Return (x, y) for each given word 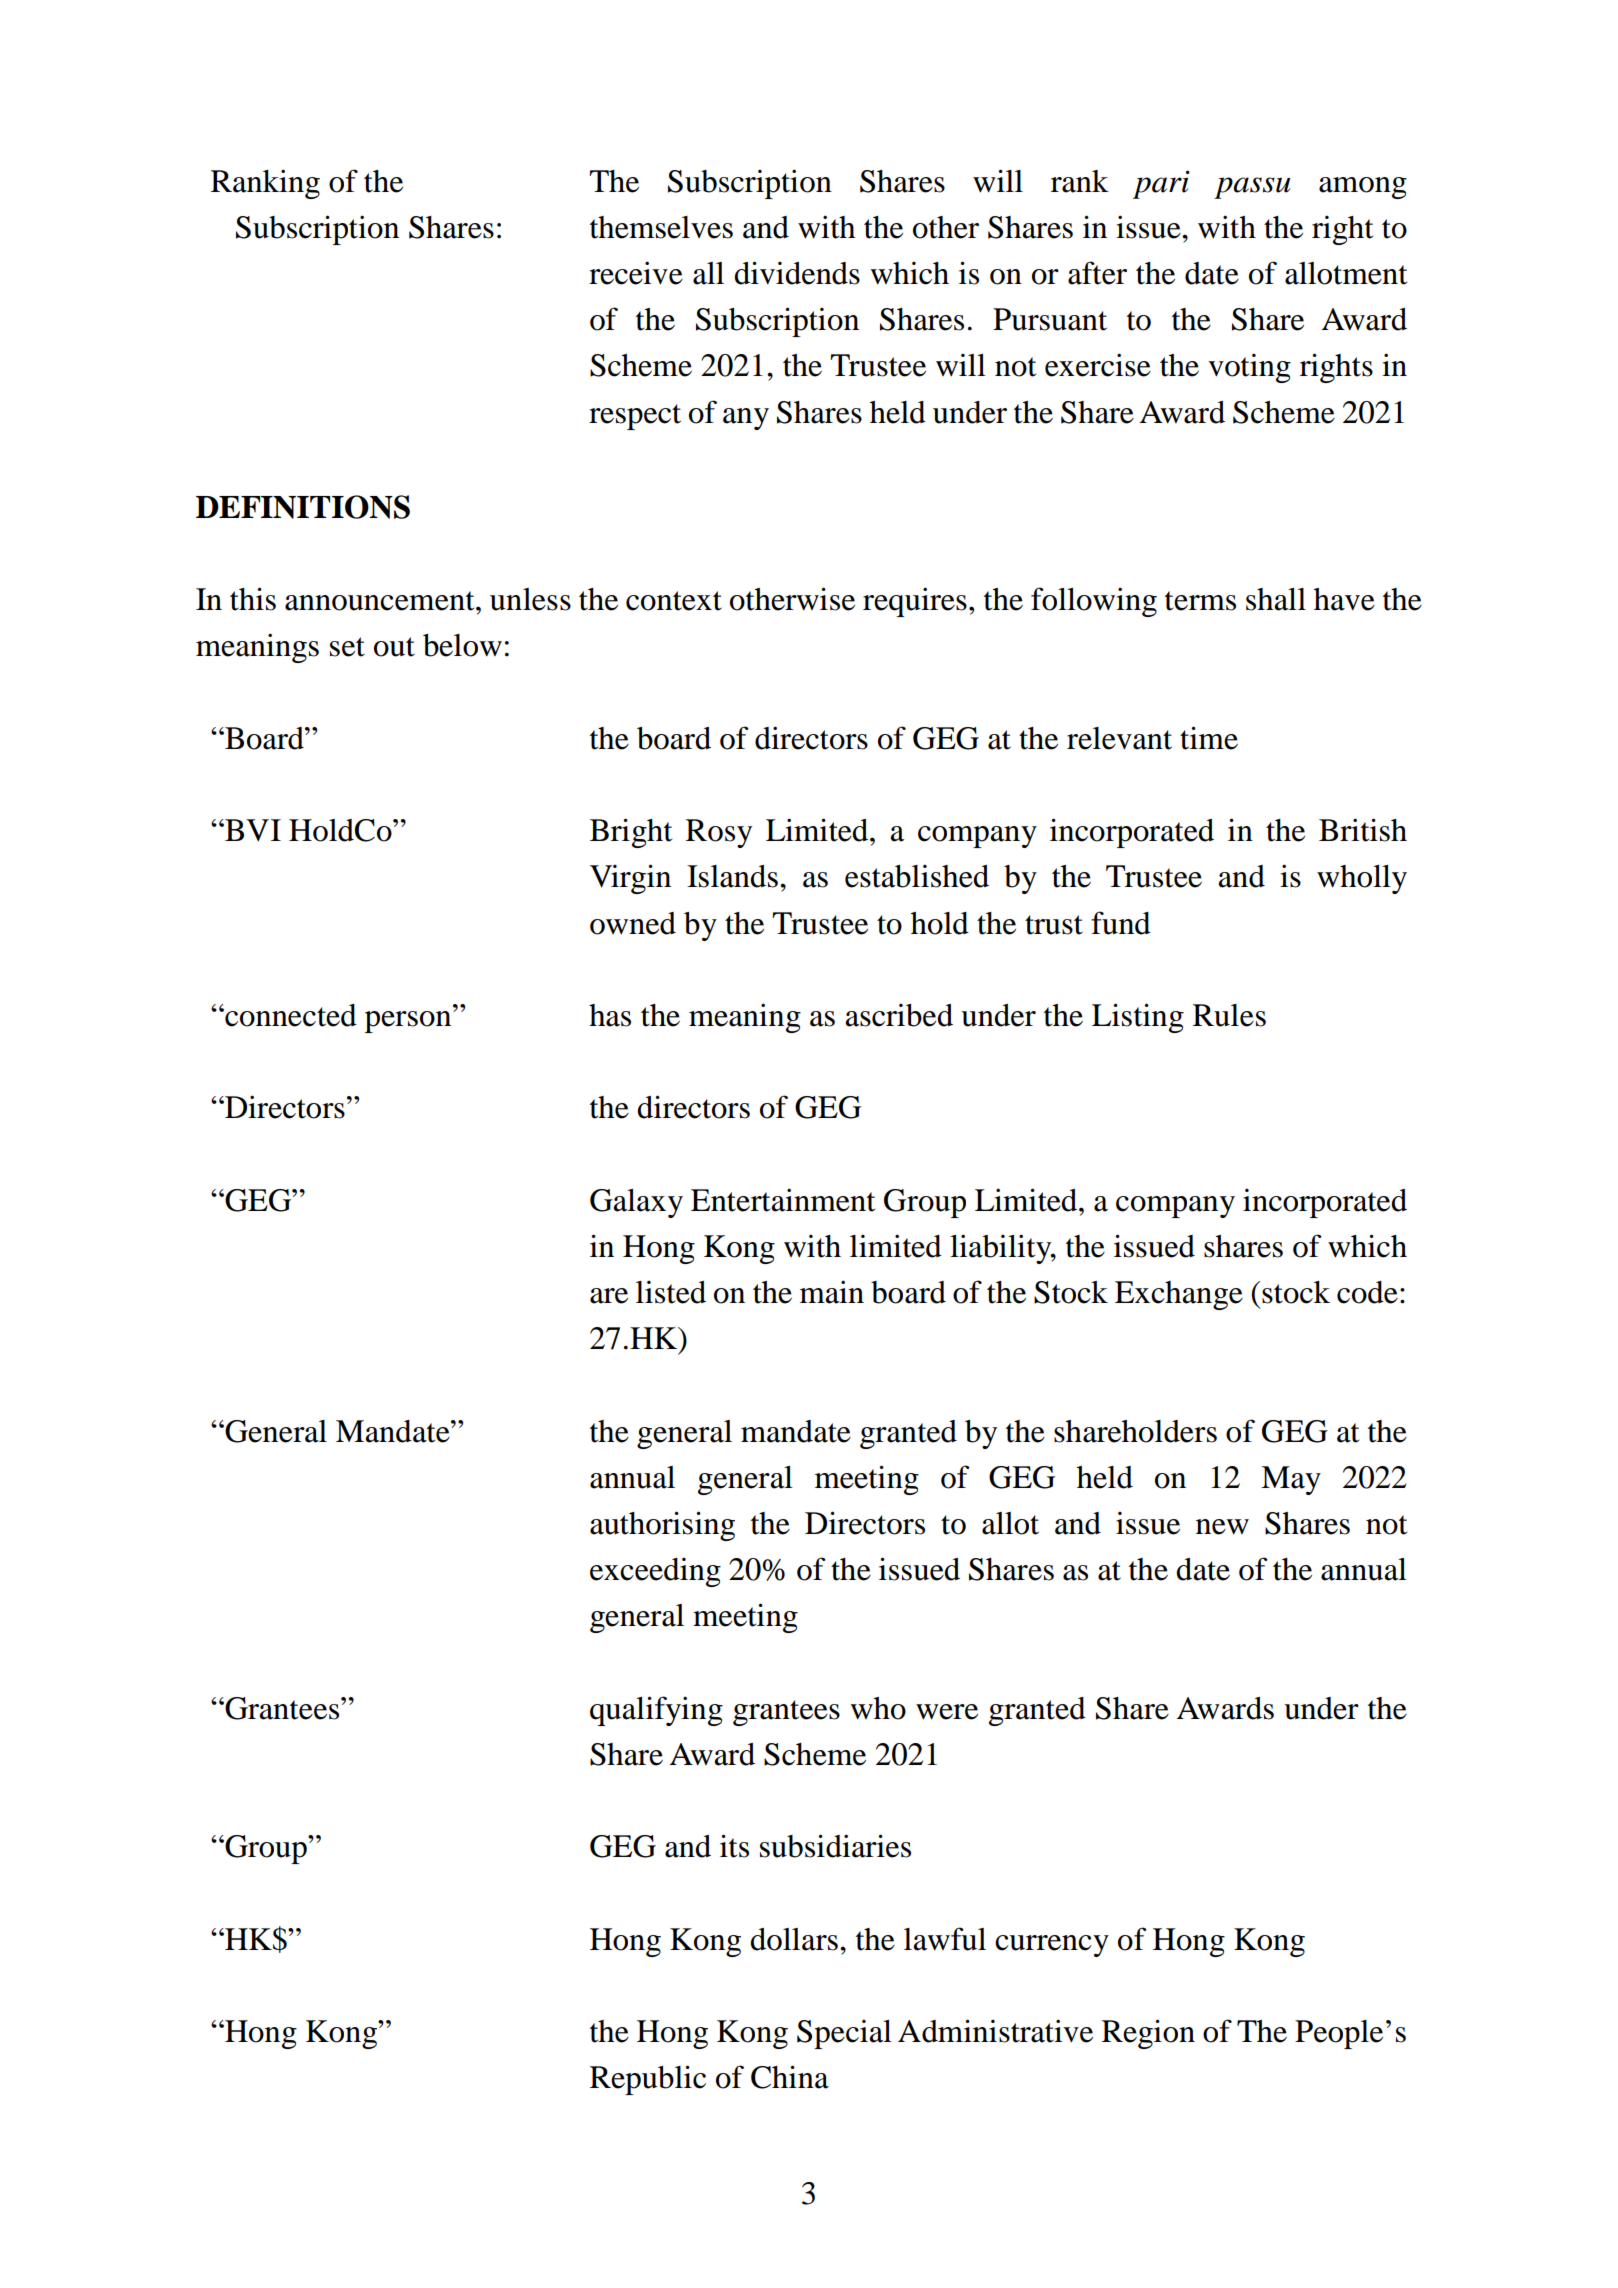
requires (915, 602)
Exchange (1179, 1295)
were (947, 1712)
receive (636, 273)
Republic (648, 2080)
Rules (1229, 1015)
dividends (797, 273)
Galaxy (636, 1203)
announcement (381, 601)
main (832, 1292)
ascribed (899, 1015)
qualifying (656, 1711)
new (1222, 1527)
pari (1161, 184)
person (409, 1022)
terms (1200, 601)
